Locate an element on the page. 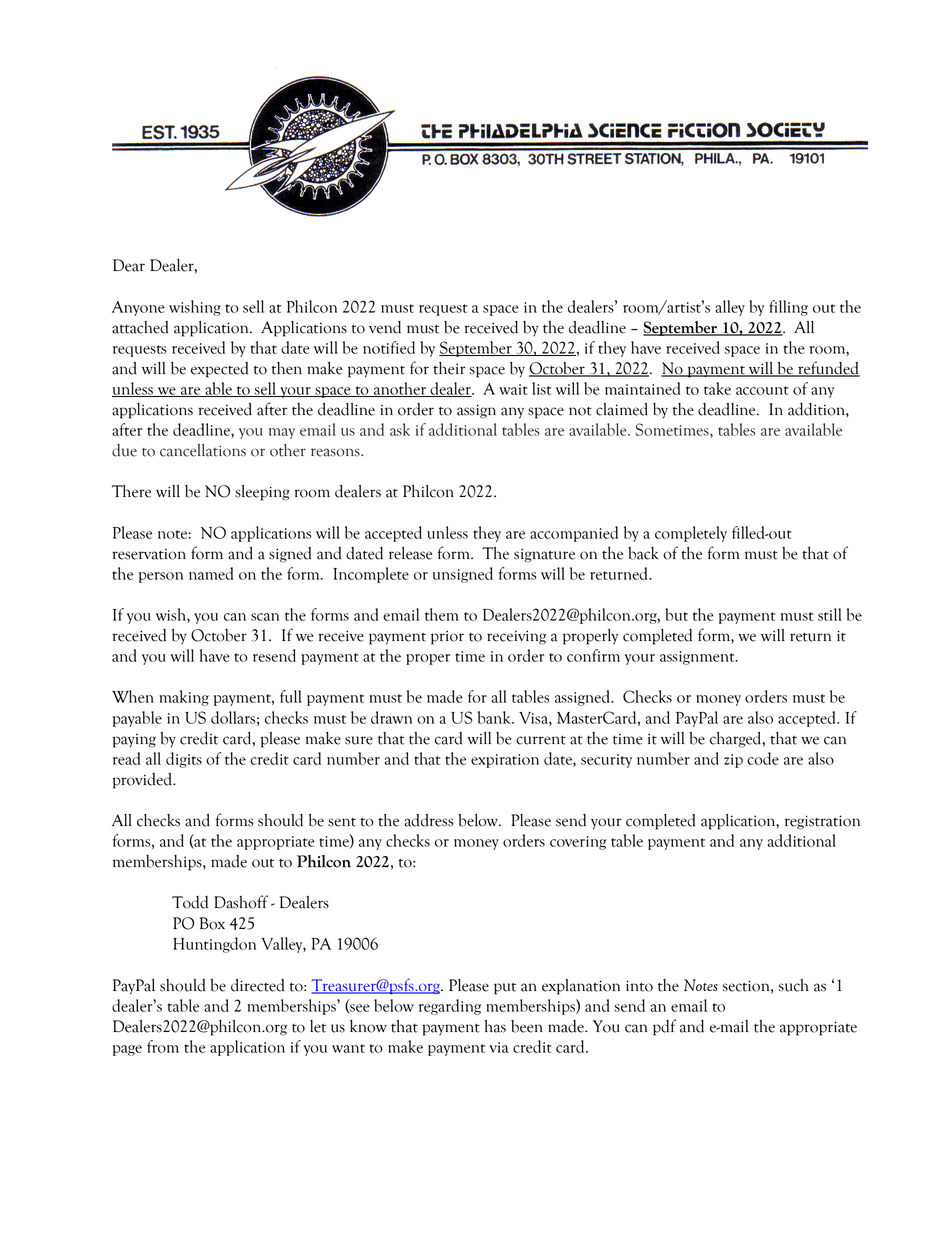 The image size is (952, 1233). making is located at coordinates (184, 698).
